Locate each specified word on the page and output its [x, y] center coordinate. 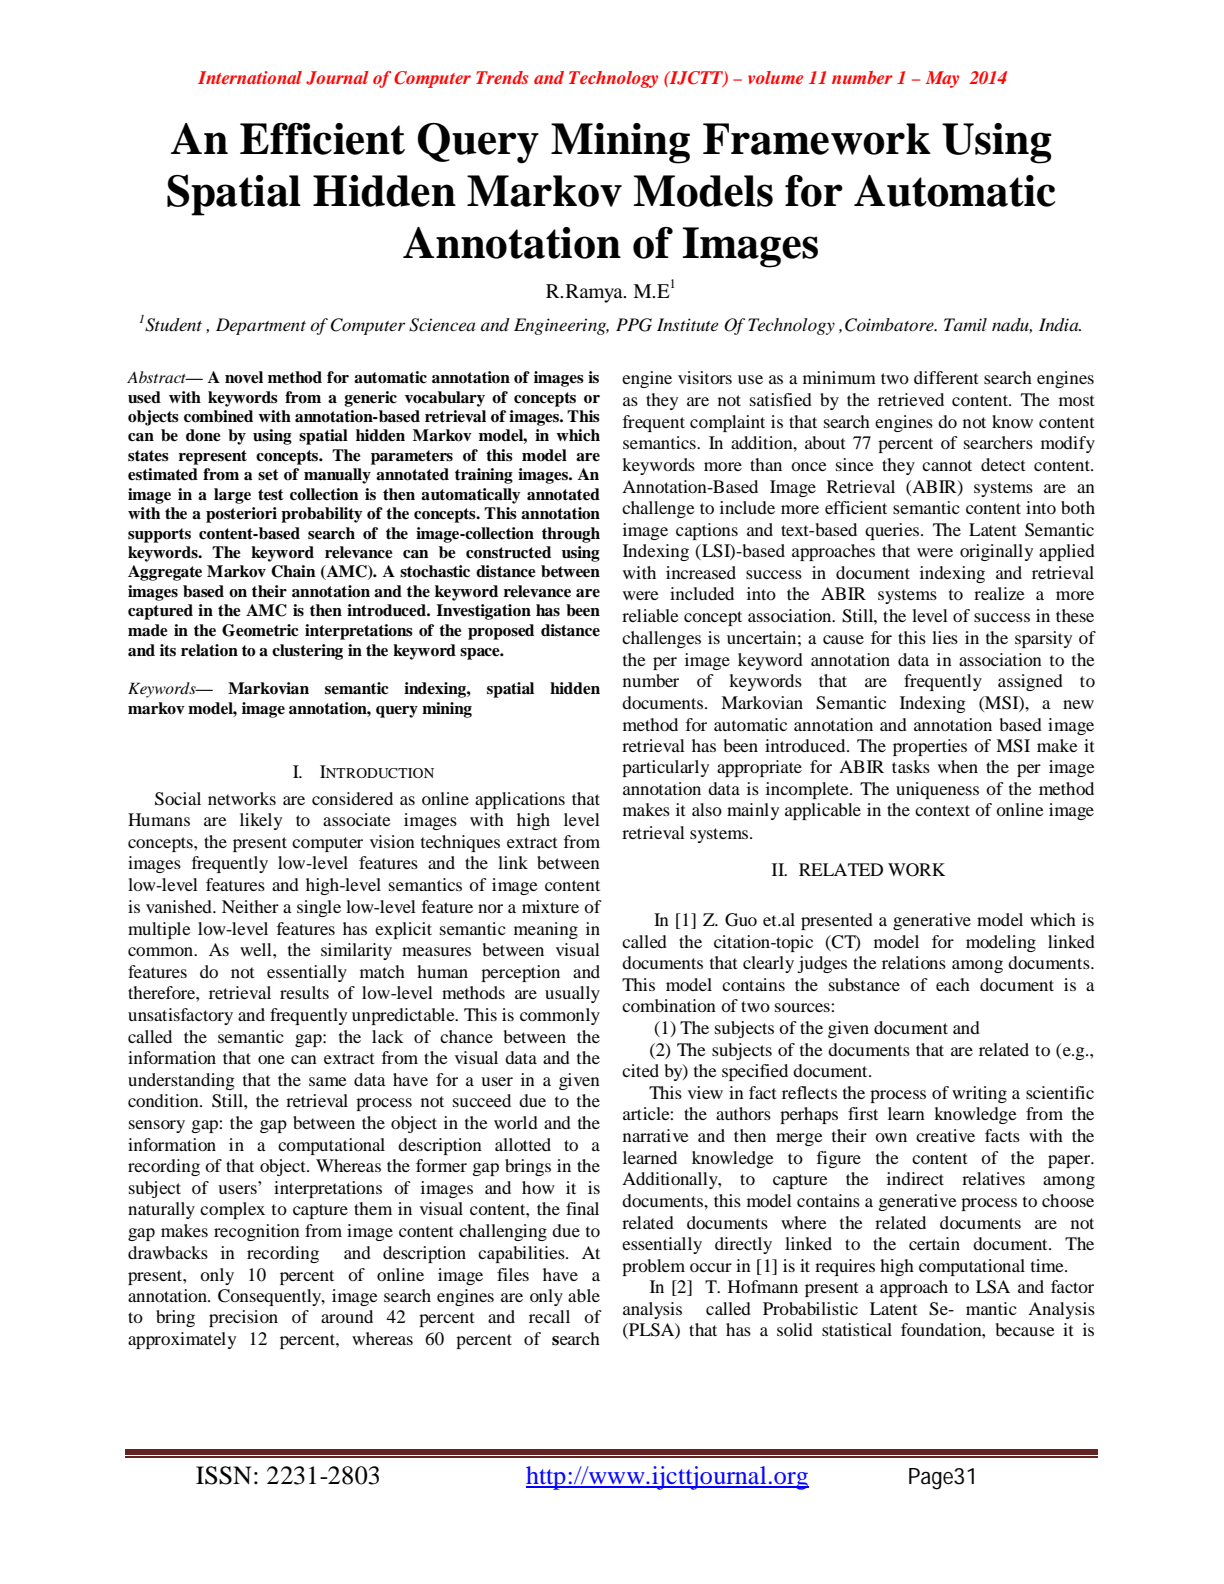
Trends [502, 77]
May [942, 79]
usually [572, 994]
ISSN [223, 1475]
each [953, 984]
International [250, 77]
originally [996, 552]
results [304, 992]
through [571, 535]
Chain [293, 571]
